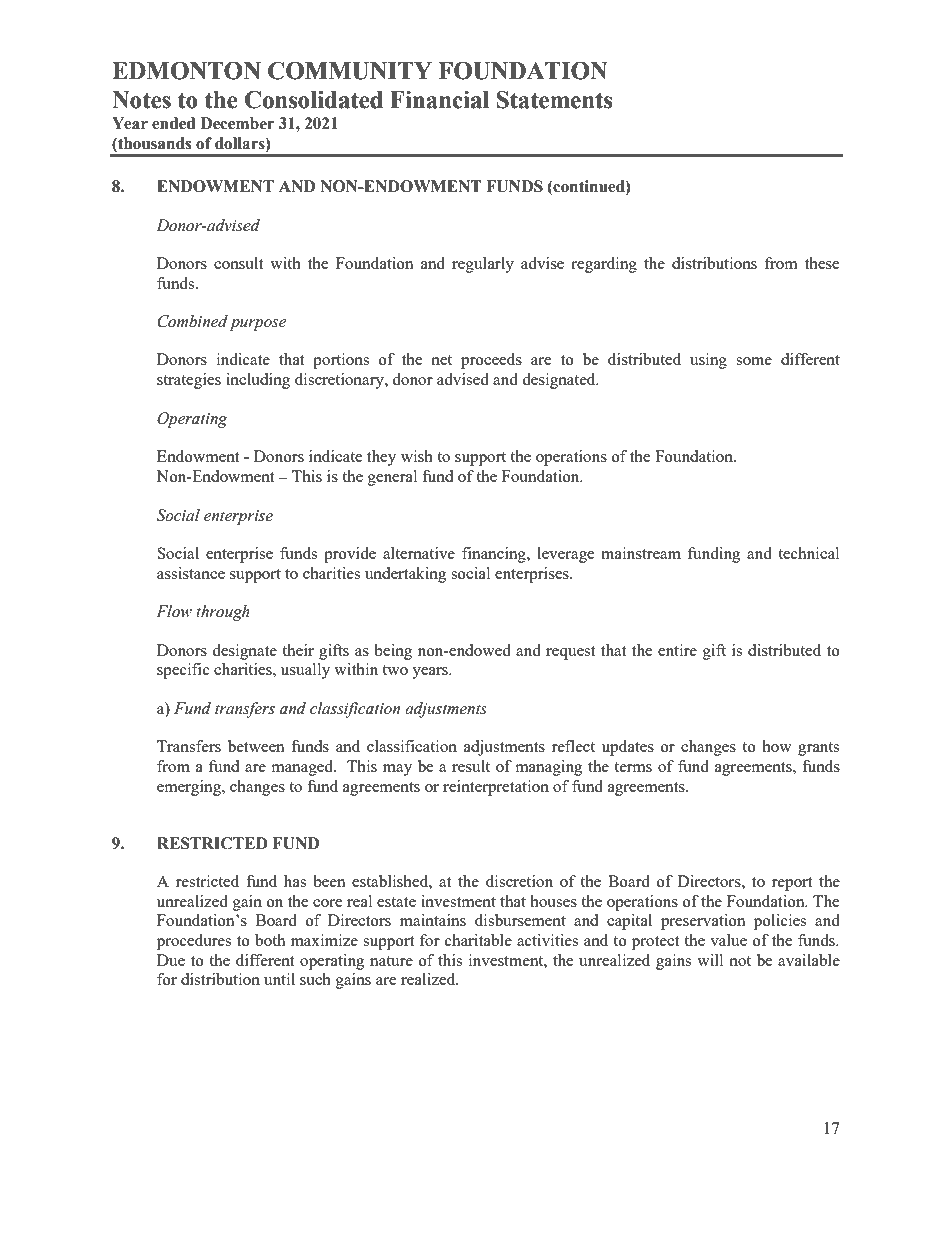  What do you see at coordinates (194, 942) in the image?
I see `procedures` at bounding box center [194, 942].
